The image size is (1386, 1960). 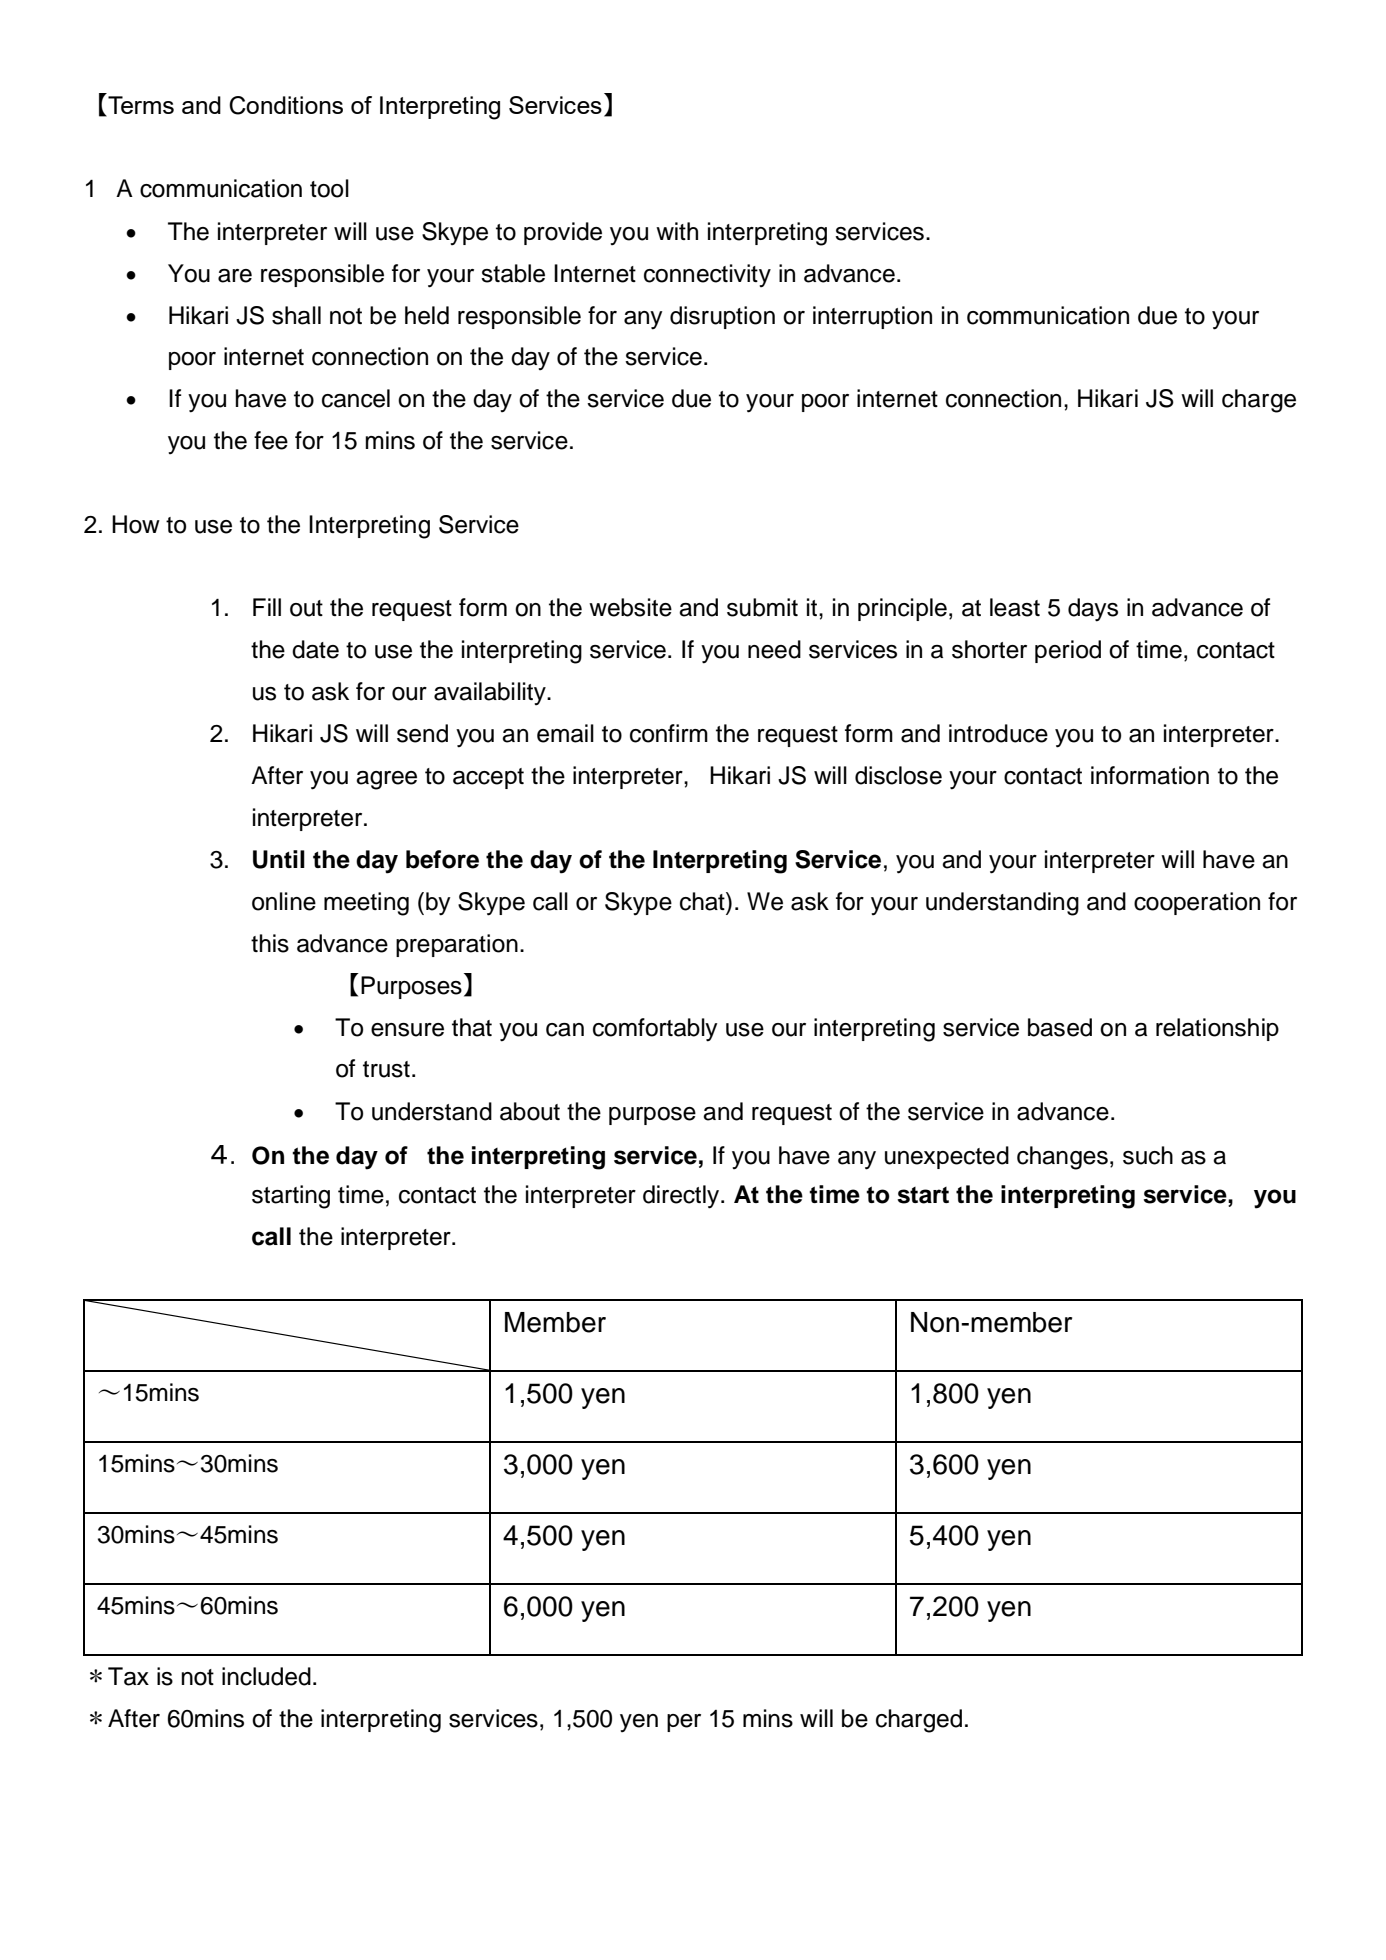 What do you see at coordinates (286, 105) in the image?
I see `Conditions` at bounding box center [286, 105].
